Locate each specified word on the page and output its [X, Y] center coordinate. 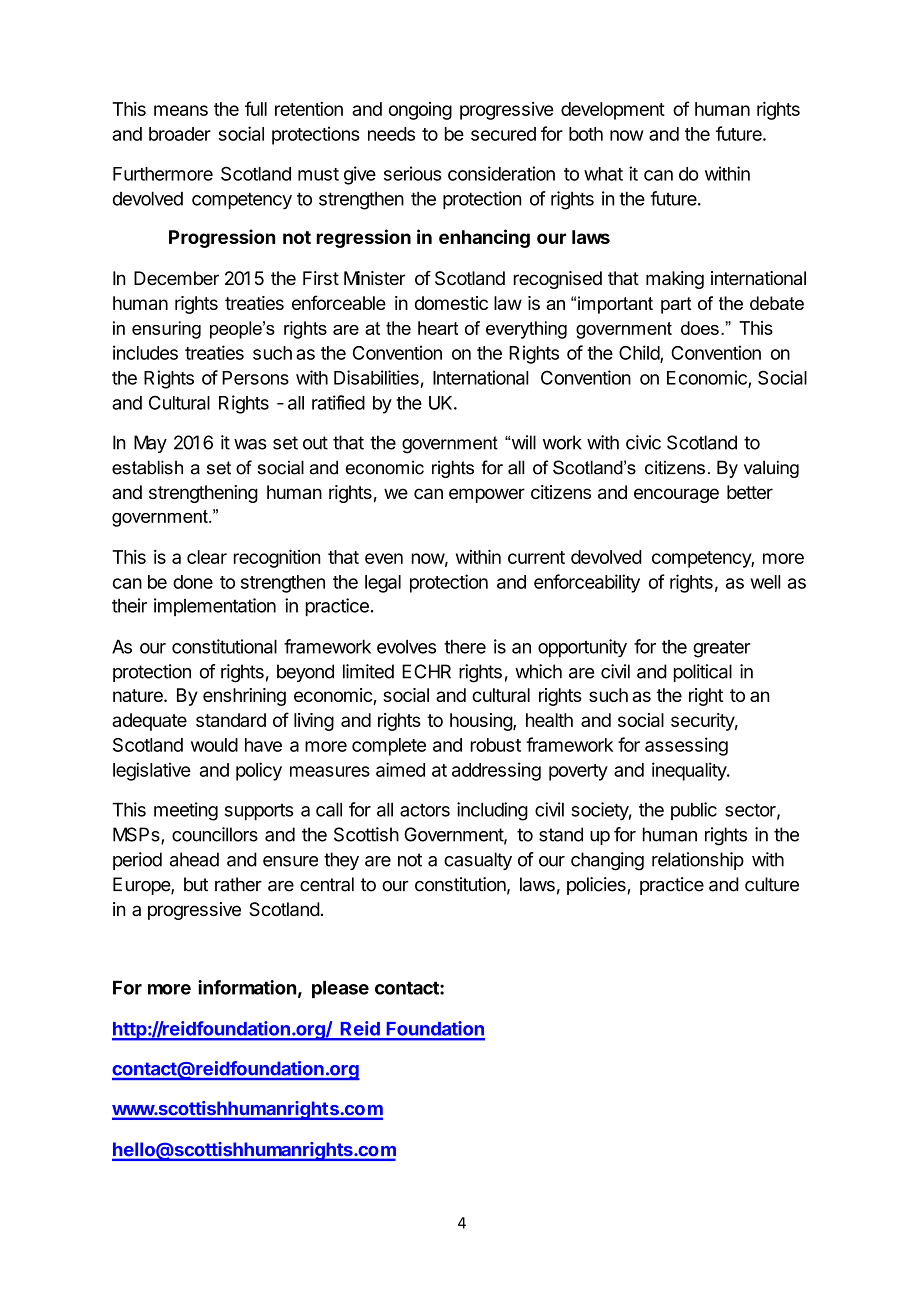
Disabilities [376, 377]
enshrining [244, 697]
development [613, 111]
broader [180, 134]
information [247, 987]
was [250, 444]
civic [643, 442]
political [703, 673]
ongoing [420, 111]
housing [482, 722]
